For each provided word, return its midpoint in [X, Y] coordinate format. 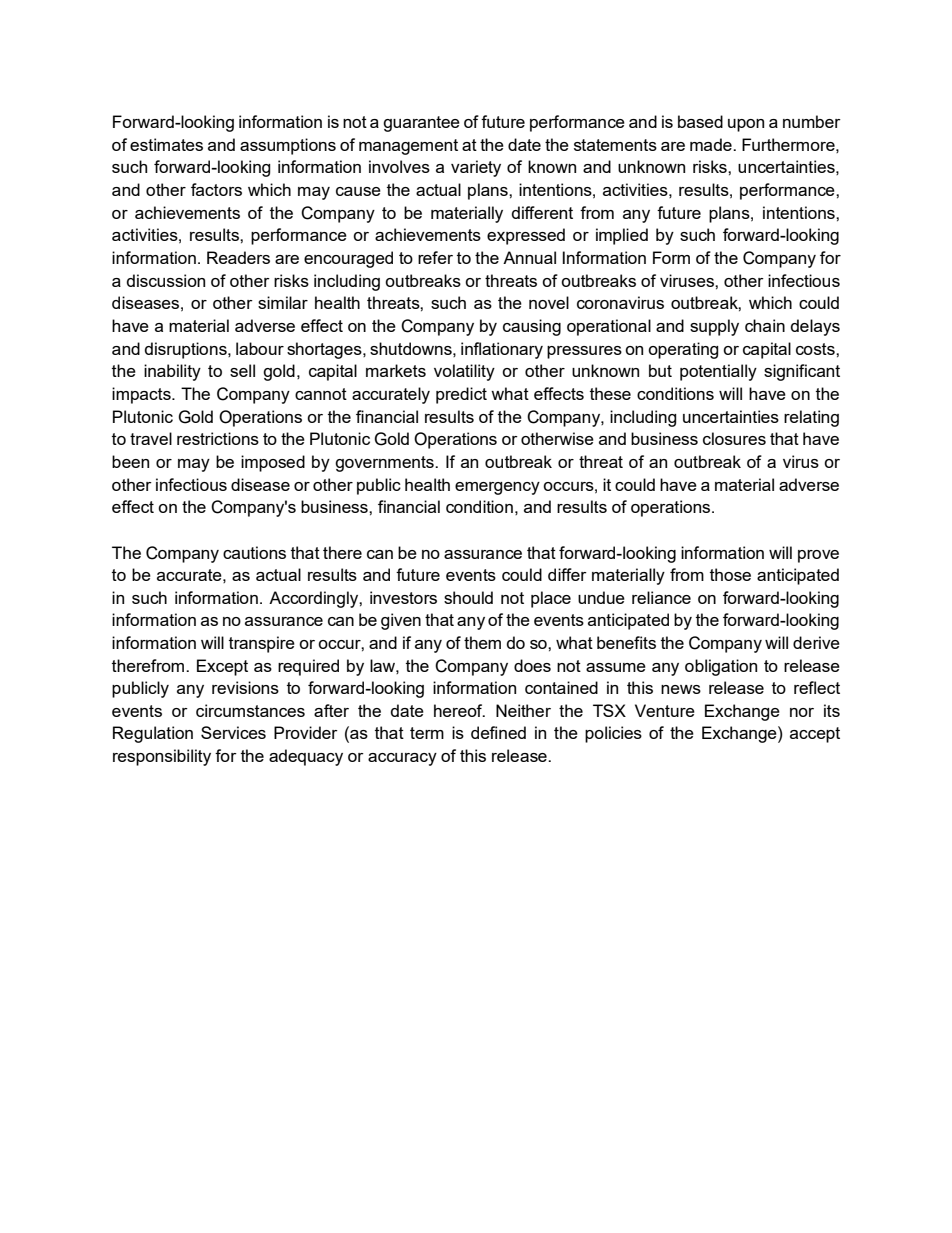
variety [476, 168]
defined [498, 732]
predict [461, 395]
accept [815, 735]
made [712, 144]
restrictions [218, 438]
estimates [166, 144]
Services [233, 732]
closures [734, 438]
